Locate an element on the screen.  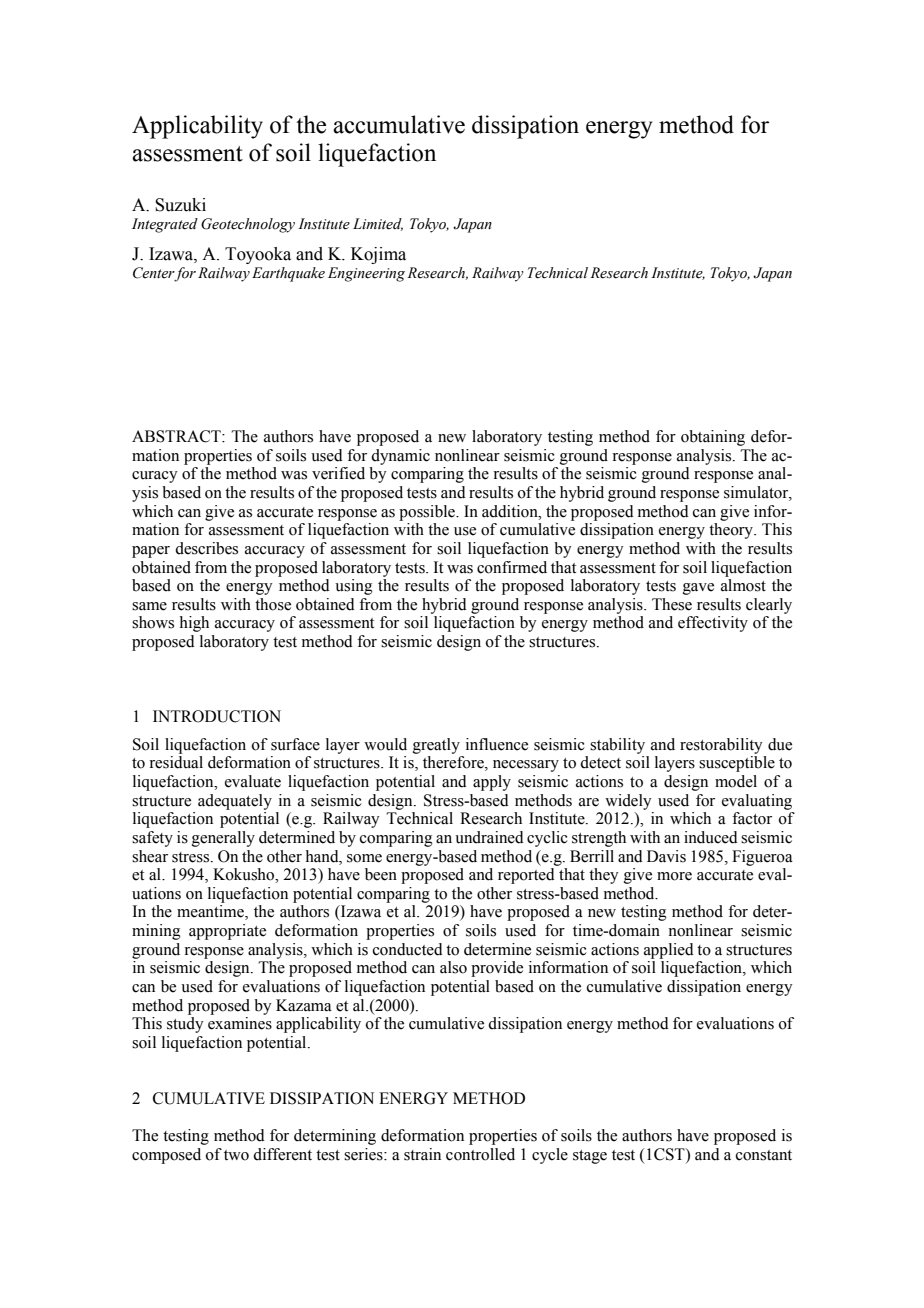
obtaining is located at coordinates (713, 438).
